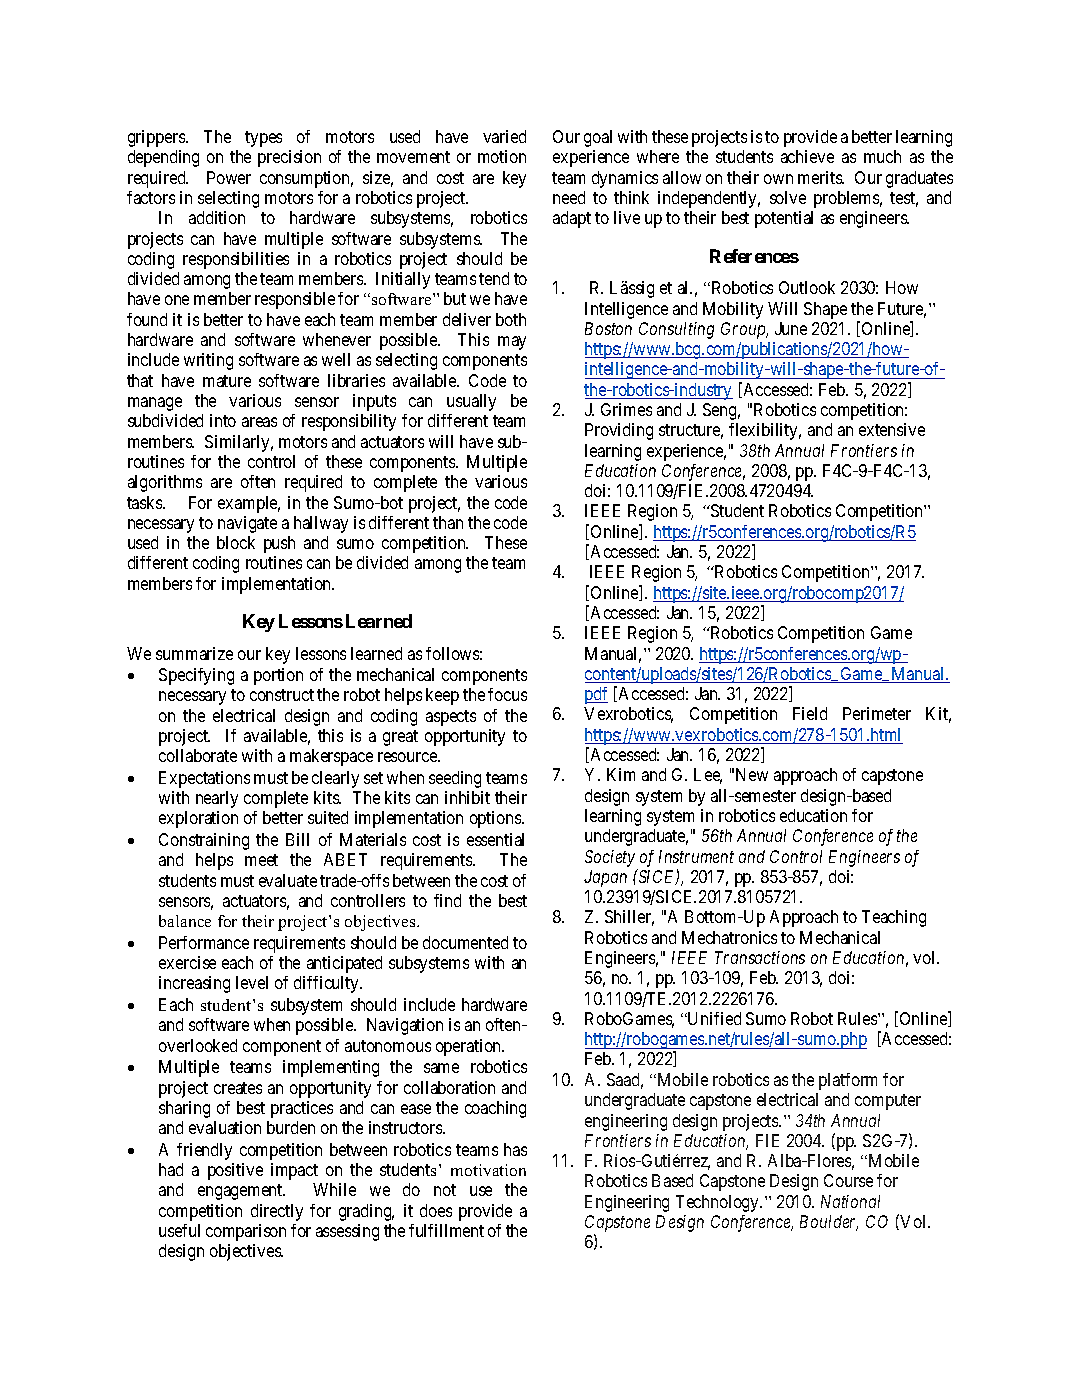 Image resolution: width=1080 pixels, height=1398 pixels. What do you see at coordinates (204, 942) in the document?
I see `Performance` at bounding box center [204, 942].
